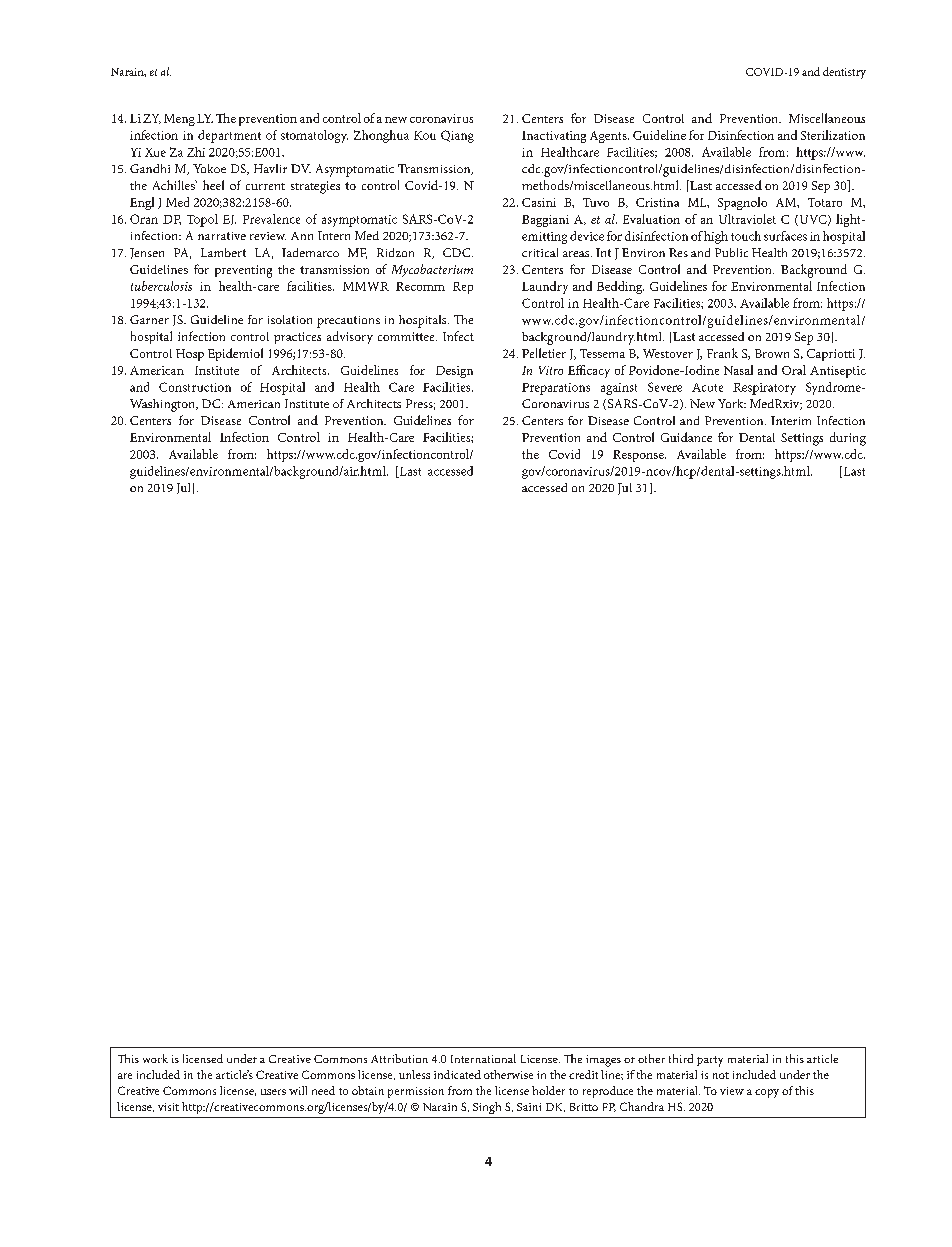 The image size is (952, 1247). Describe the element at coordinates (164, 405) in the screenshot. I see `Washington` at that location.
